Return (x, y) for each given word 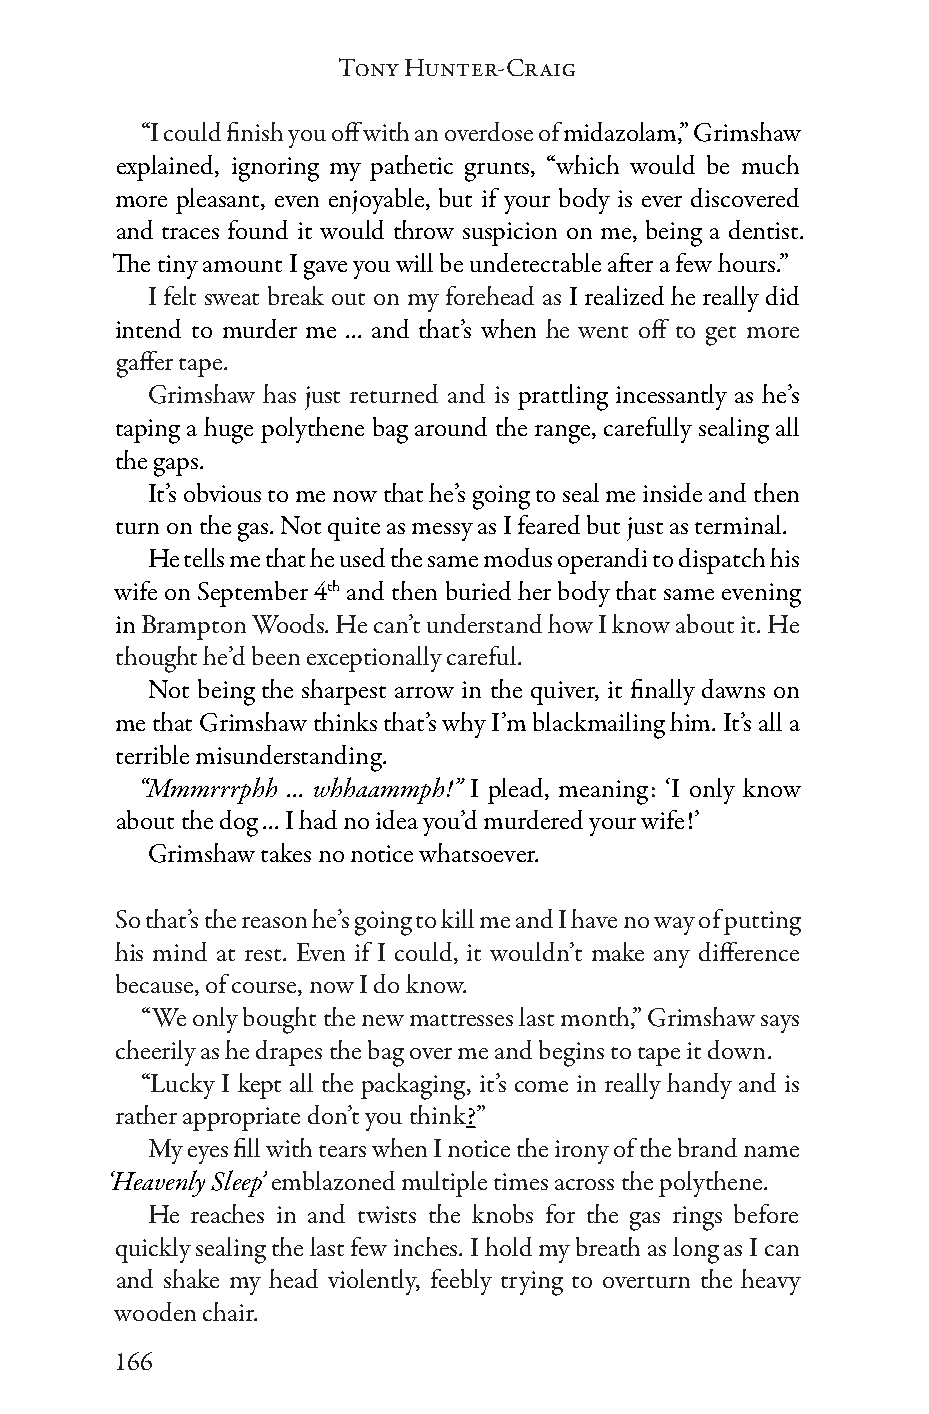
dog (239, 823)
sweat (232, 299)
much (770, 164)
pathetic (411, 168)
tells (204, 557)
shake (191, 1278)
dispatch (722, 561)
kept (259, 1086)
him (692, 721)
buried (478, 590)
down (736, 1049)
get (721, 336)
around (451, 426)
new (383, 1020)
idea (397, 819)
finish (255, 131)
